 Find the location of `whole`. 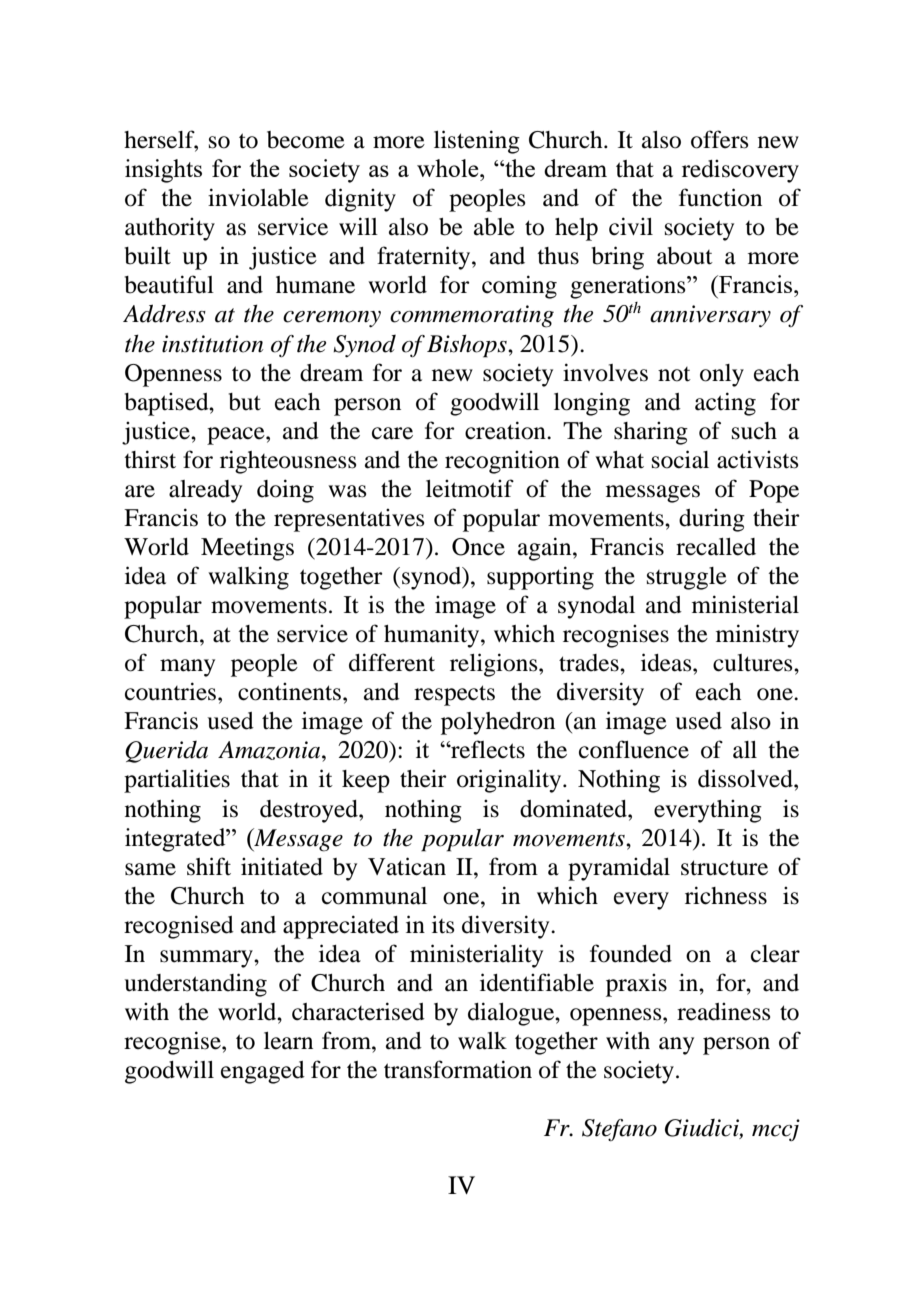

whole is located at coordinates (449, 168).
